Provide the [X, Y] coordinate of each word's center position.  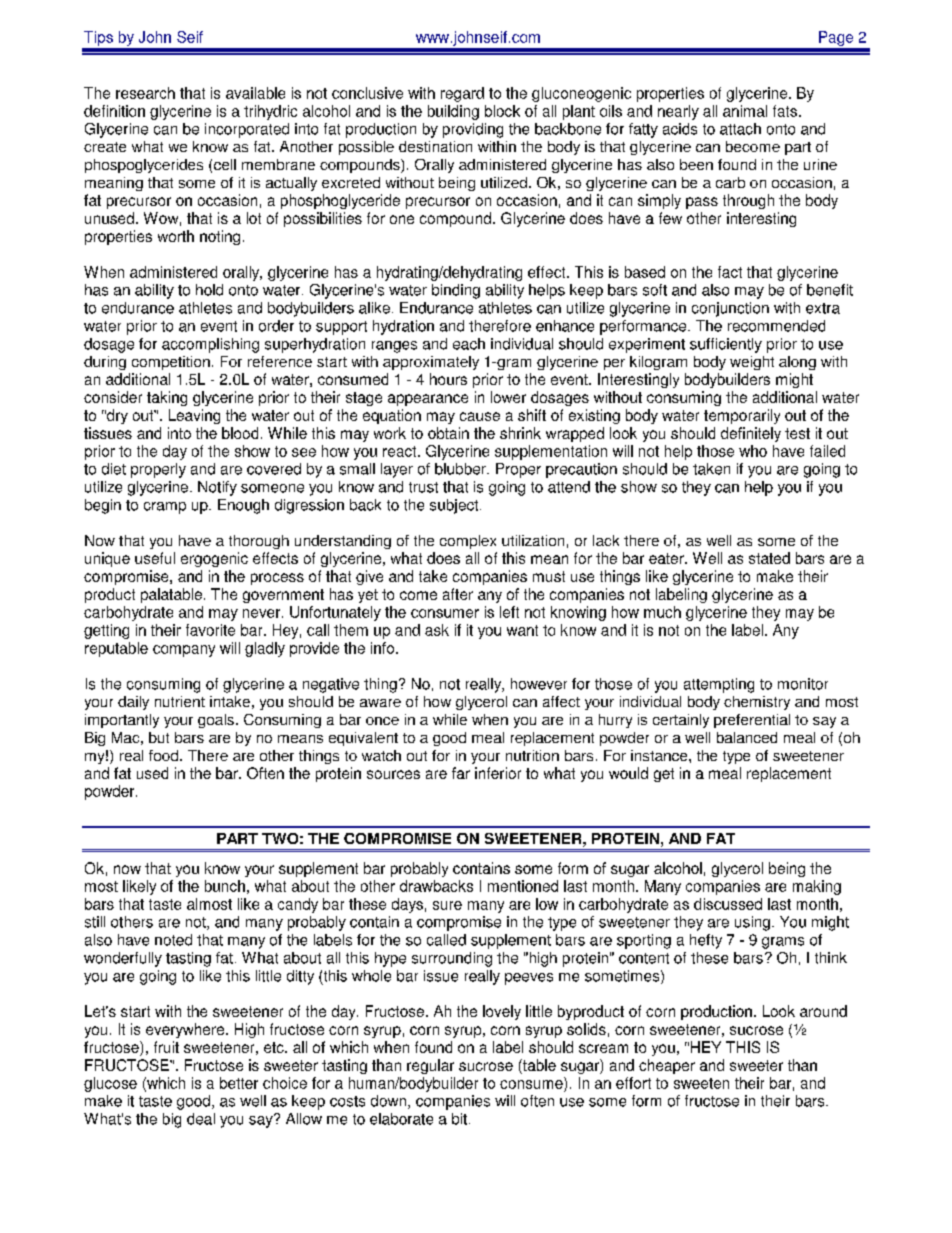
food [165, 755]
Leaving [194, 416]
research [145, 93]
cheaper [667, 1066]
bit [461, 1119]
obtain [448, 433]
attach [740, 129]
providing [473, 130]
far [461, 773]
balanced [747, 737]
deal [201, 1119]
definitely [751, 434]
